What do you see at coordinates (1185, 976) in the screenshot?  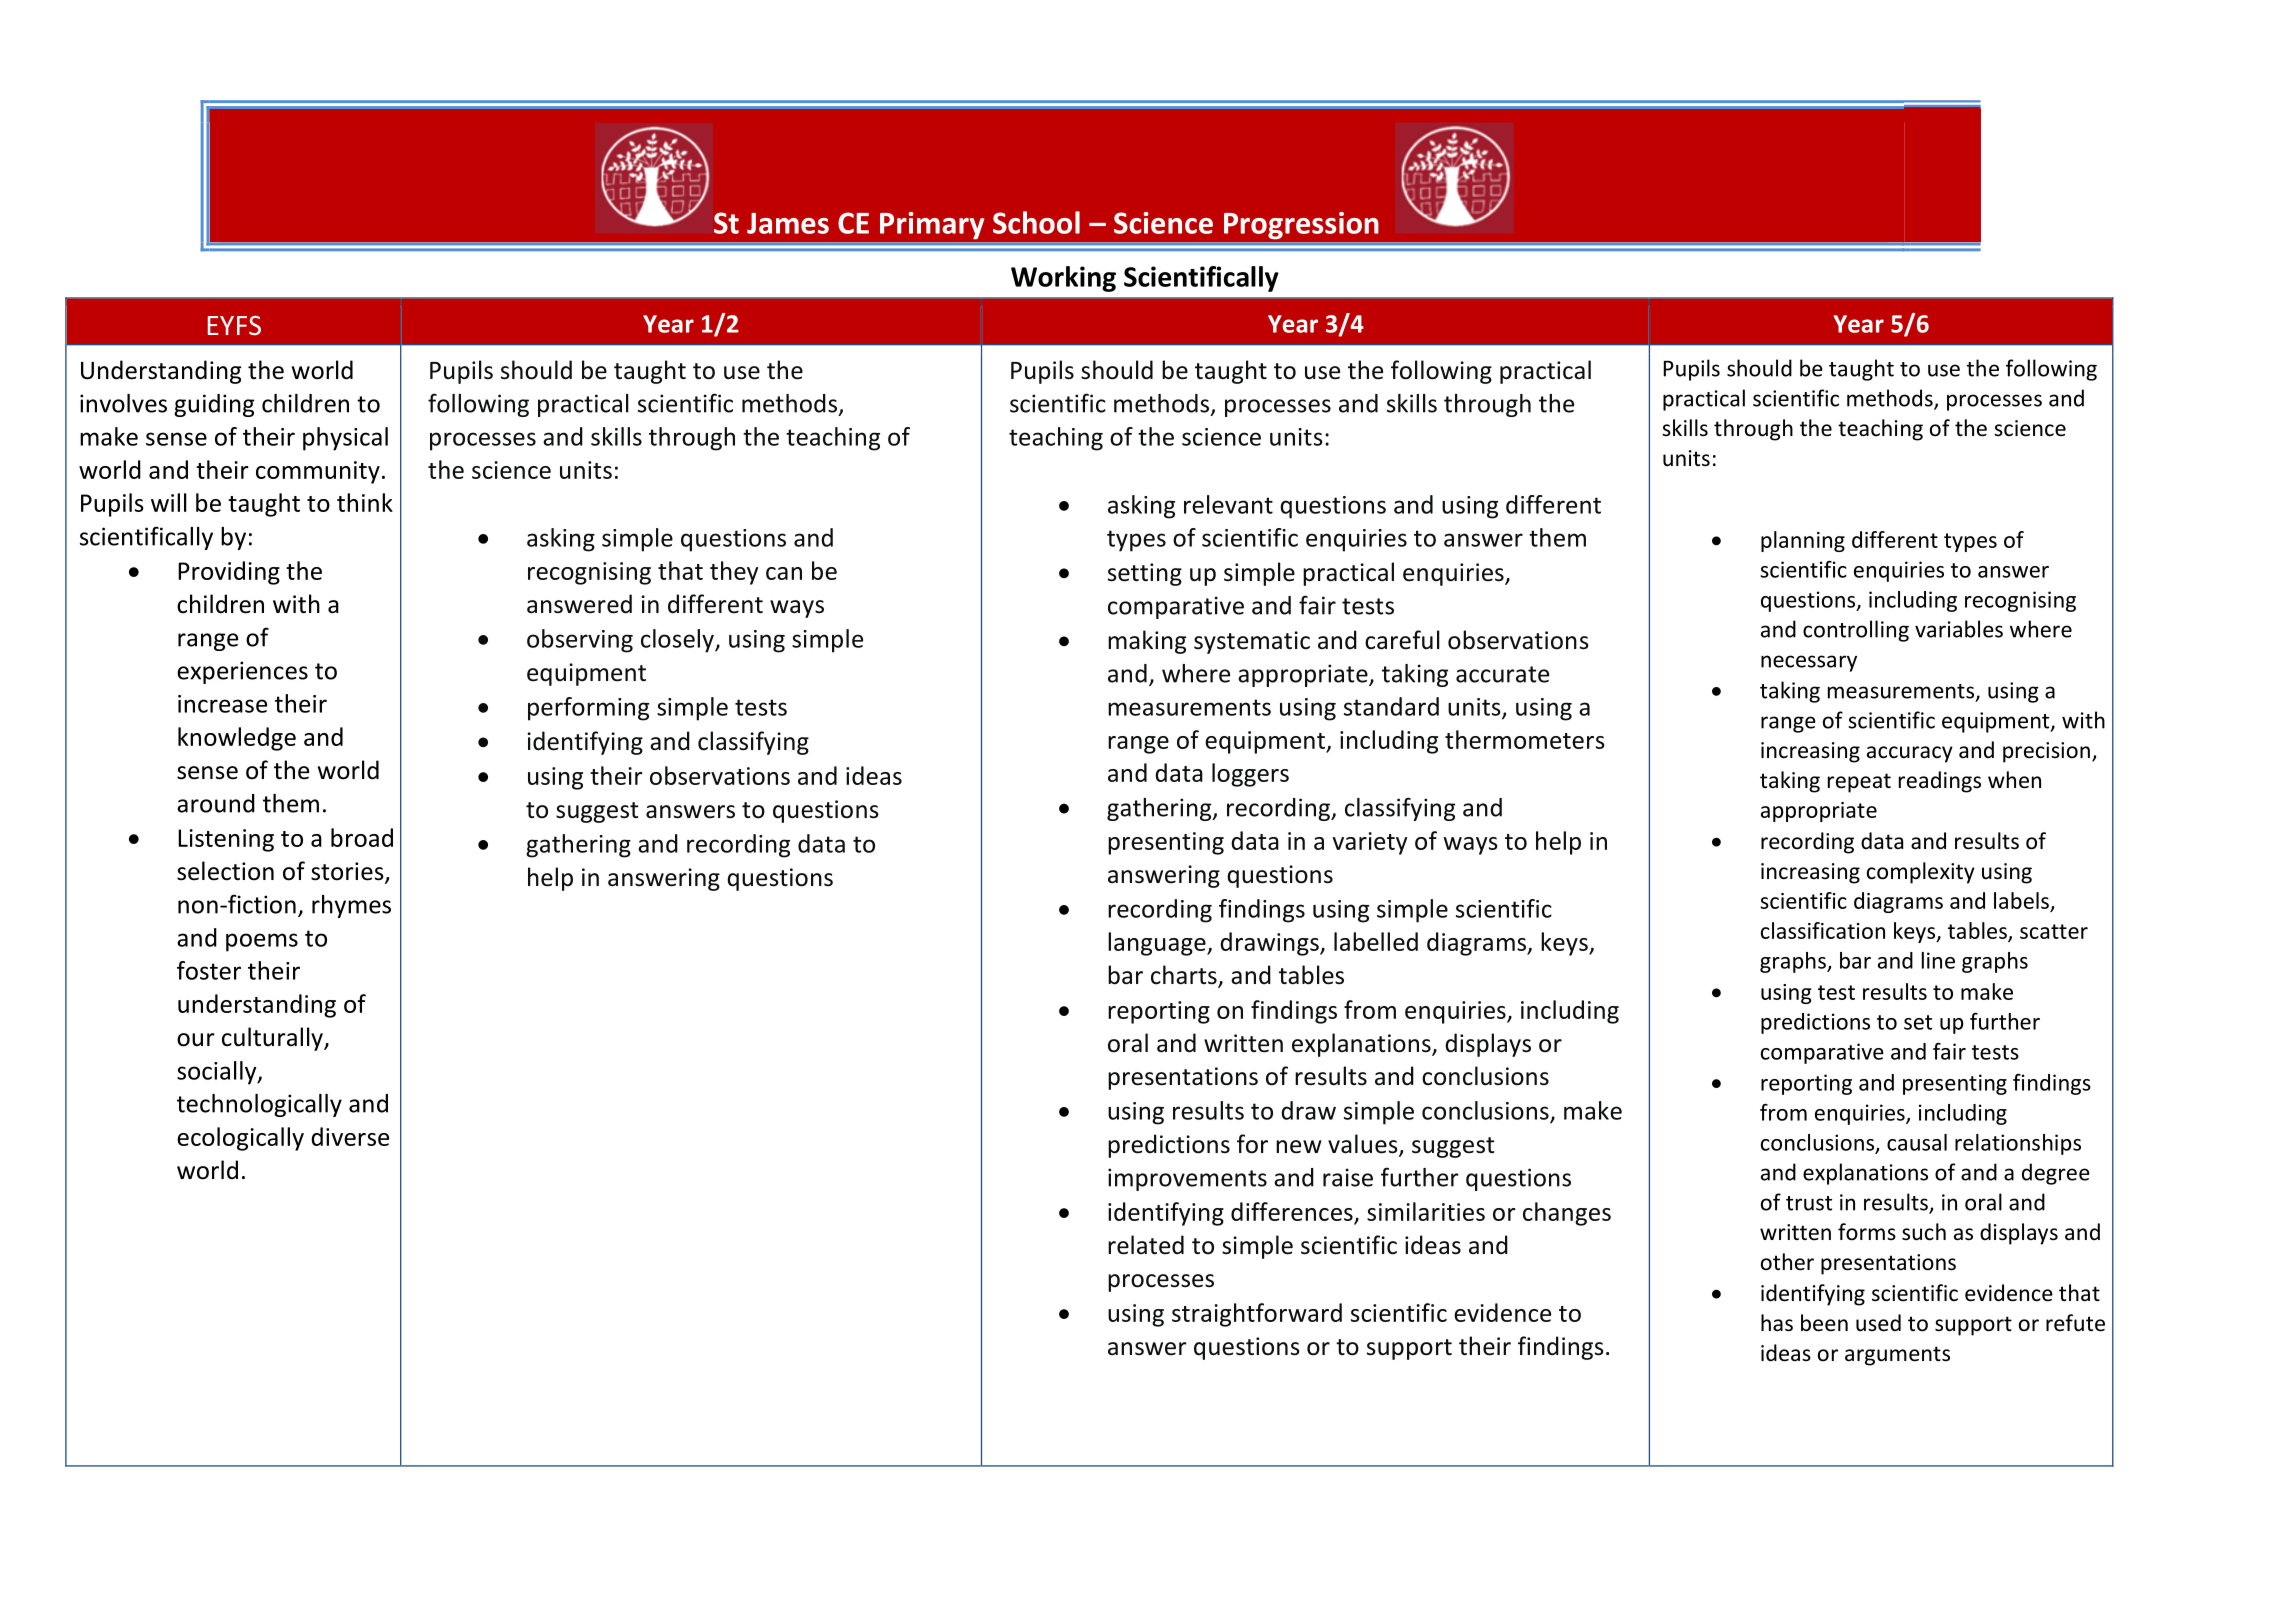 I see `charts` at bounding box center [1185, 976].
